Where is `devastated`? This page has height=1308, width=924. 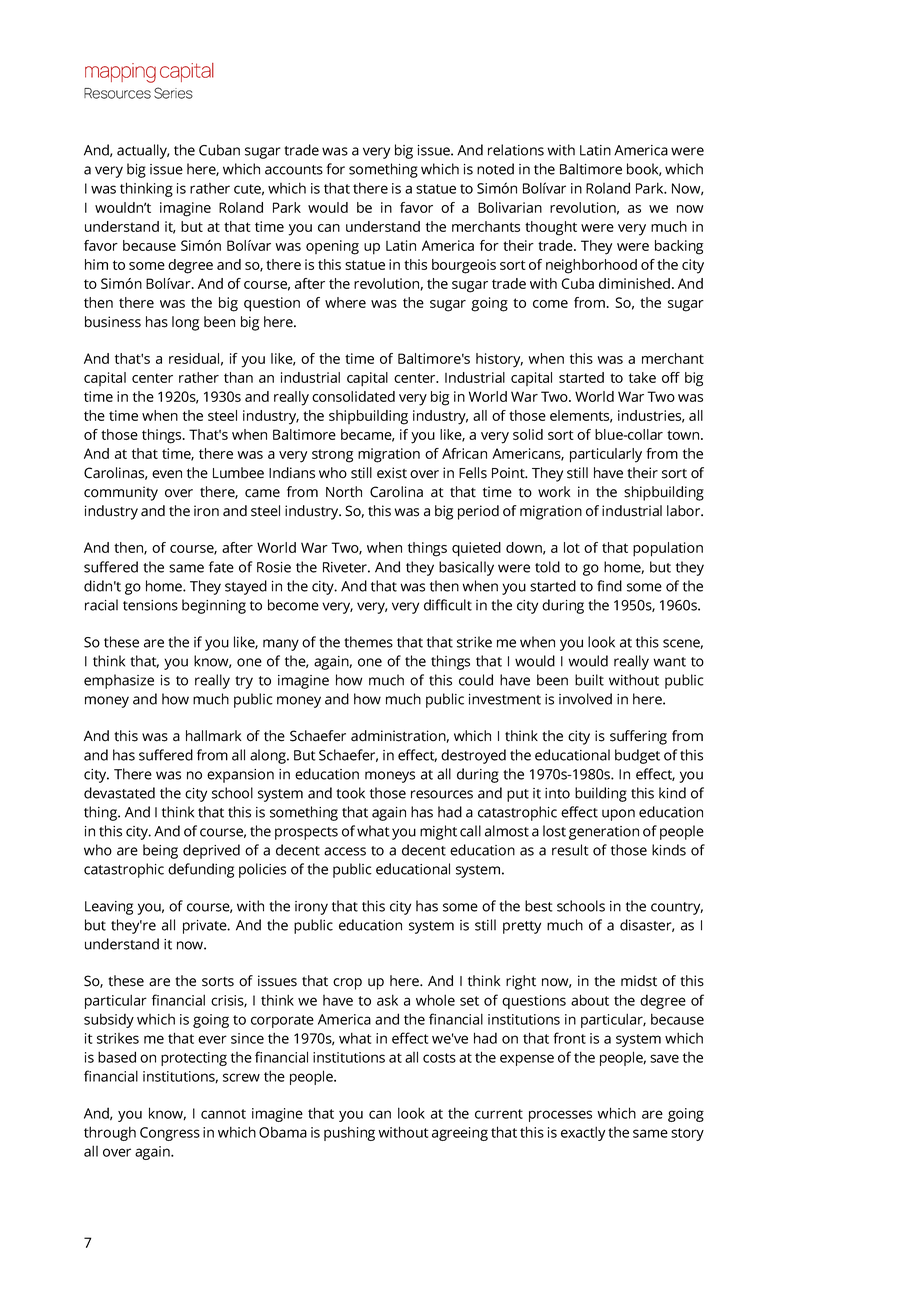
devastated is located at coordinates (119, 793).
